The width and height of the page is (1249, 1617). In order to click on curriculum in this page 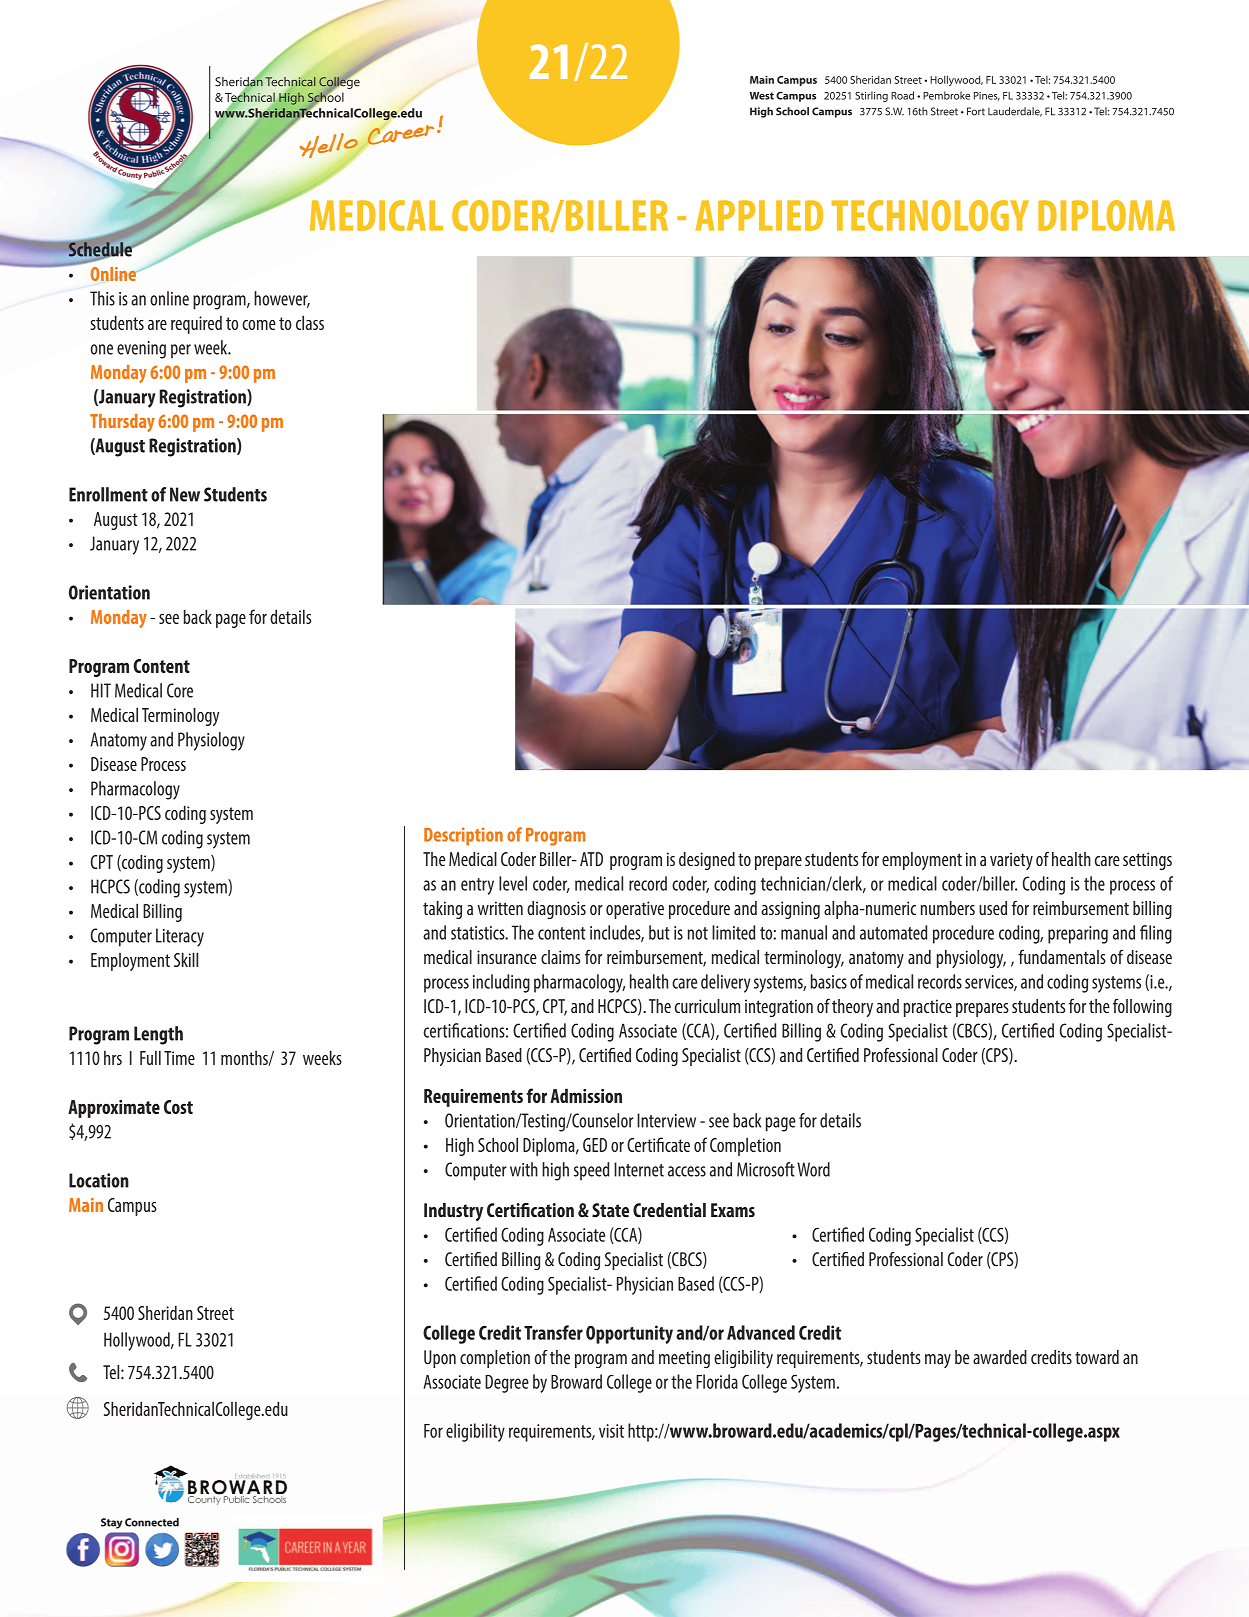, I will do `click(707, 1006)`.
